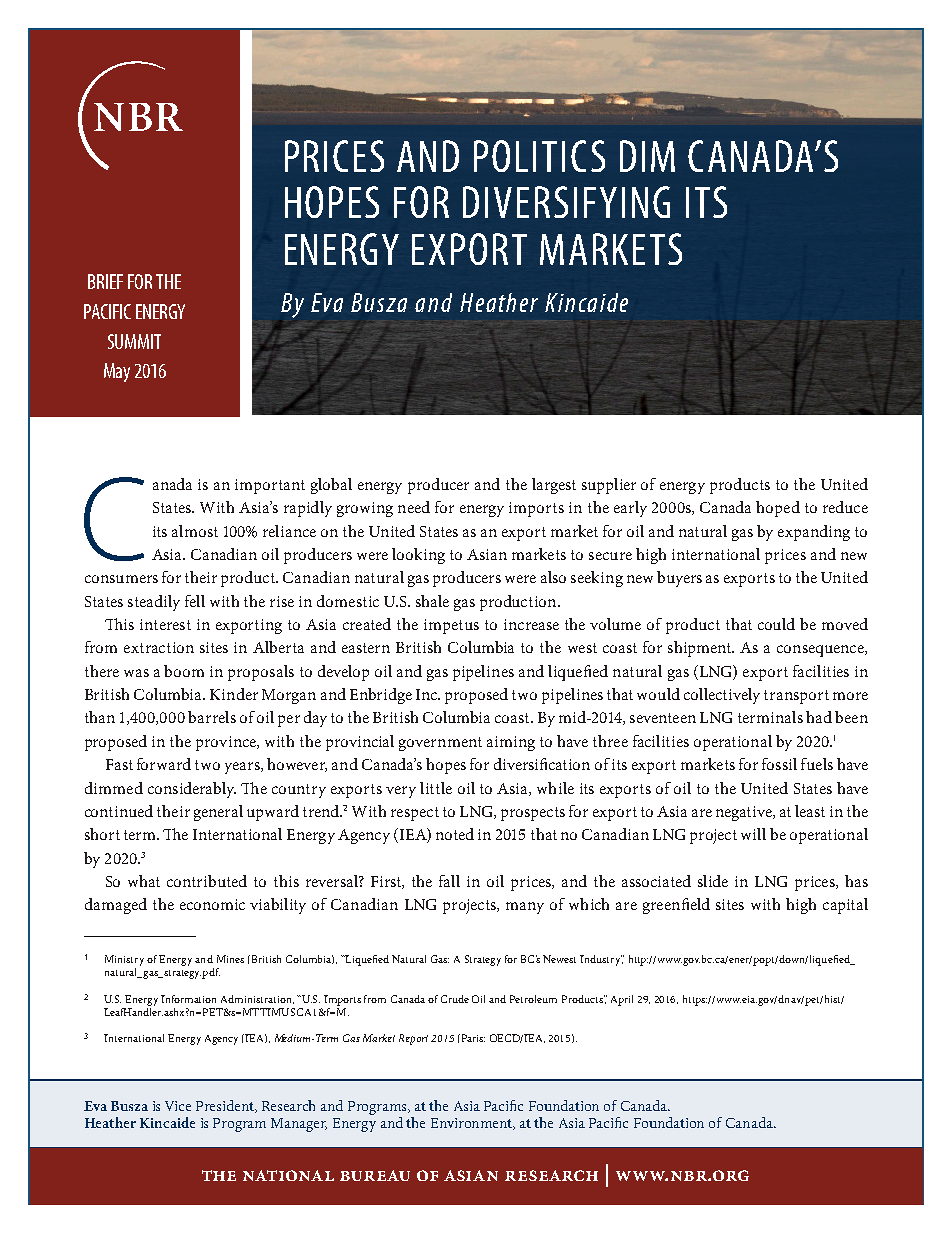 Image resolution: width=952 pixels, height=1233 pixels. I want to click on POLITICS, so click(539, 156).
